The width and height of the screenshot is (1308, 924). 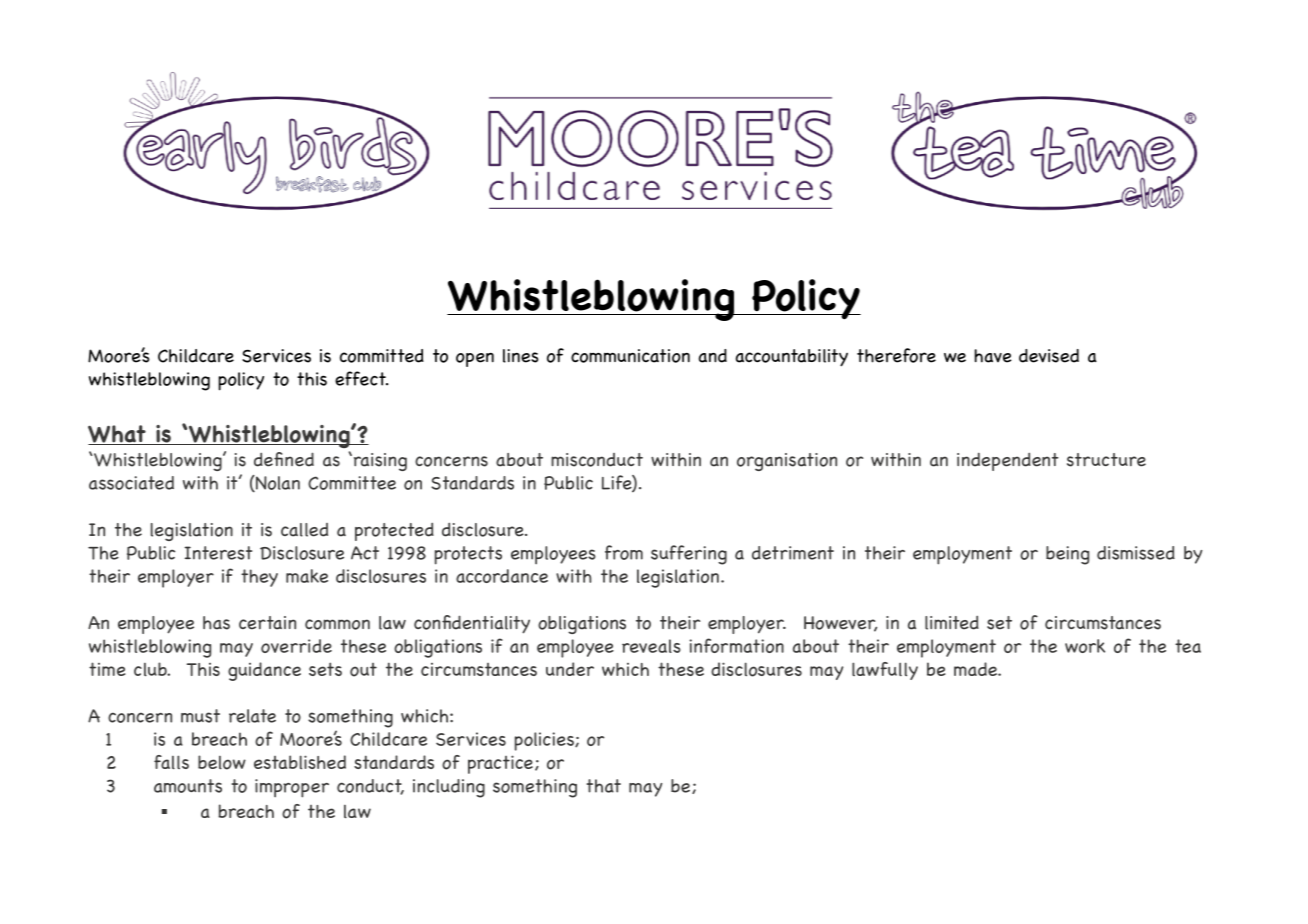 What do you see at coordinates (570, 669) in the screenshot?
I see `under` at bounding box center [570, 669].
